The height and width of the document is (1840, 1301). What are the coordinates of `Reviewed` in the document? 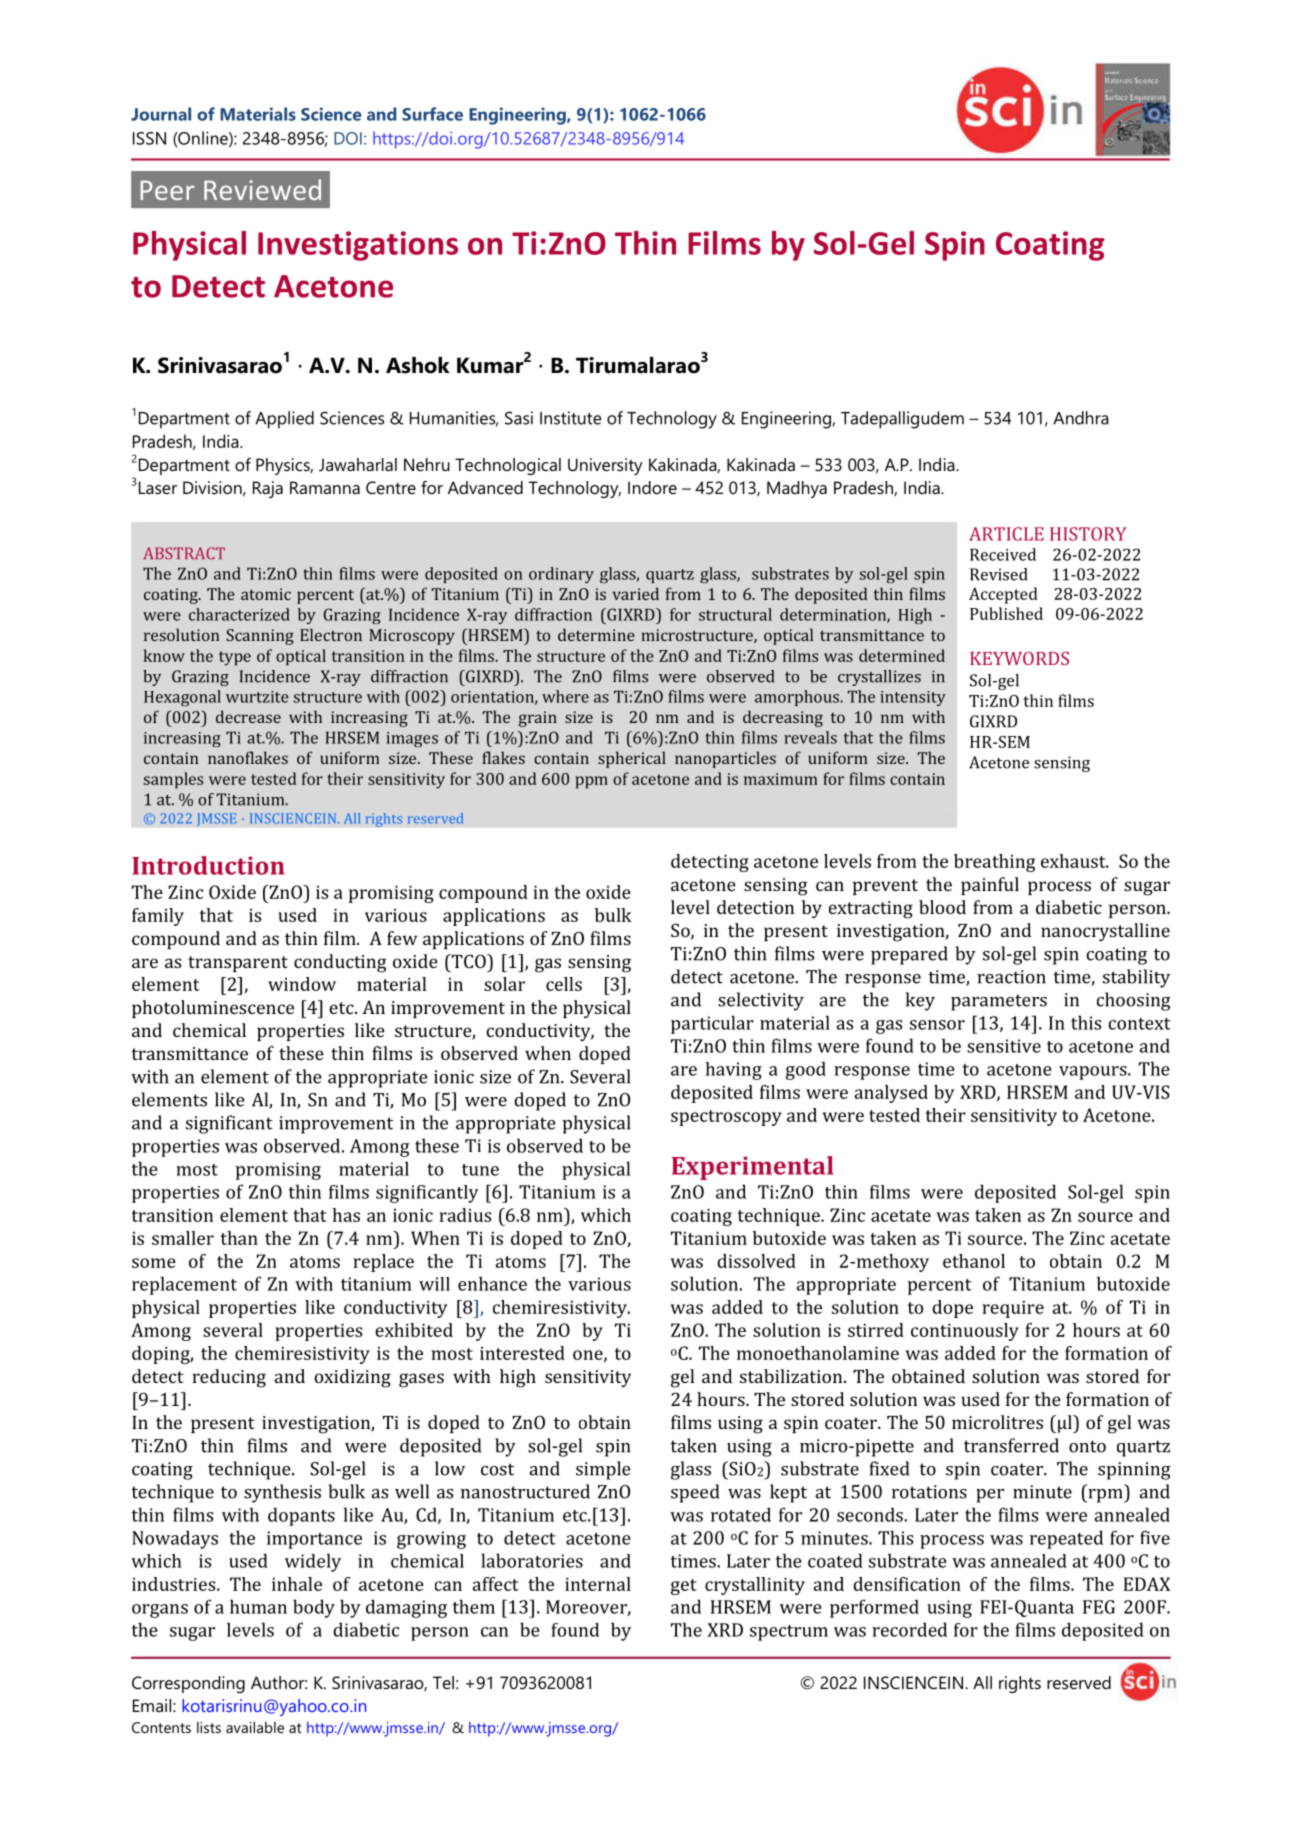 It's located at (262, 189).
